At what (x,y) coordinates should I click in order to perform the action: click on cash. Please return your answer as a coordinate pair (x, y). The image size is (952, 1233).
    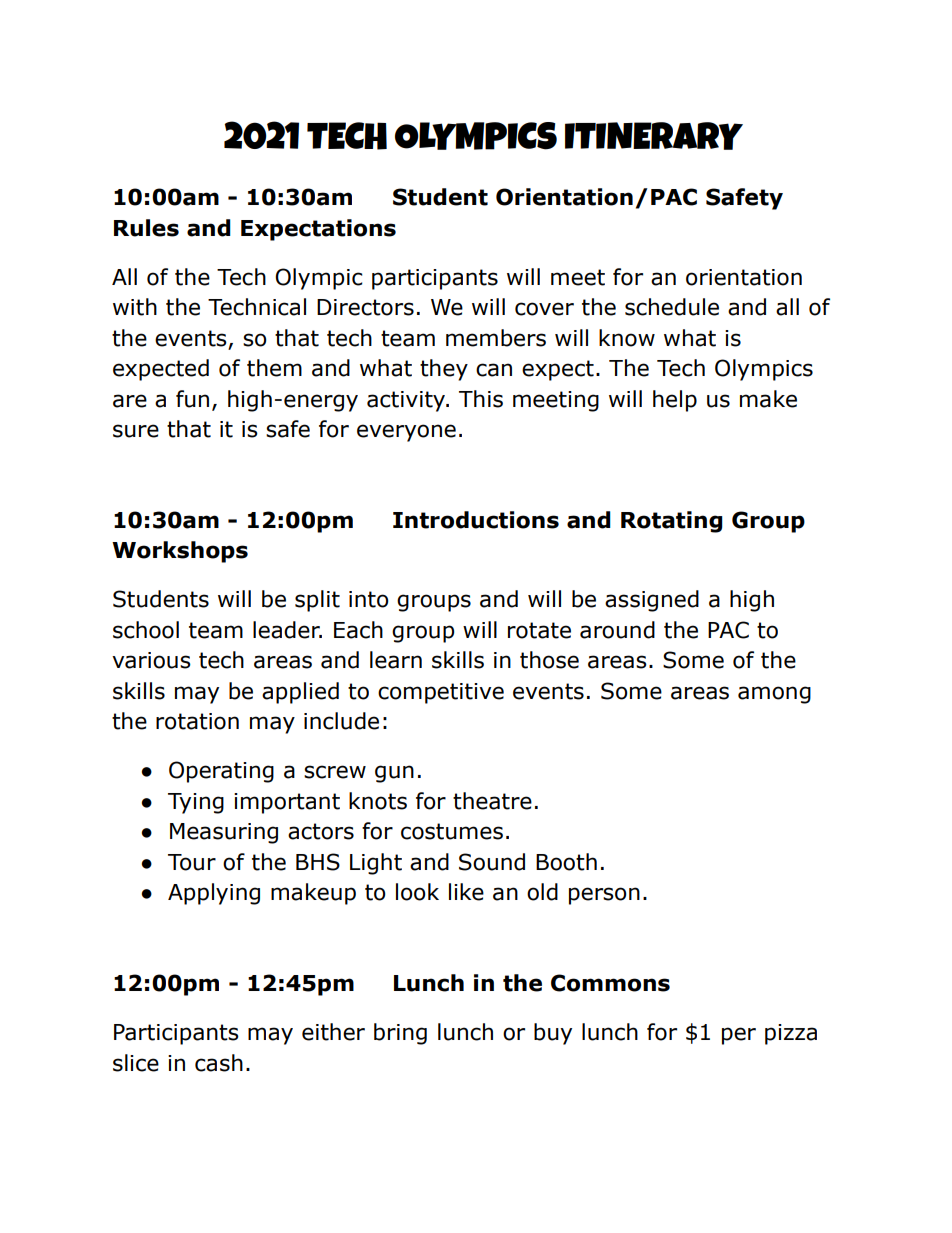
    Looking at the image, I should click on (219, 1063).
